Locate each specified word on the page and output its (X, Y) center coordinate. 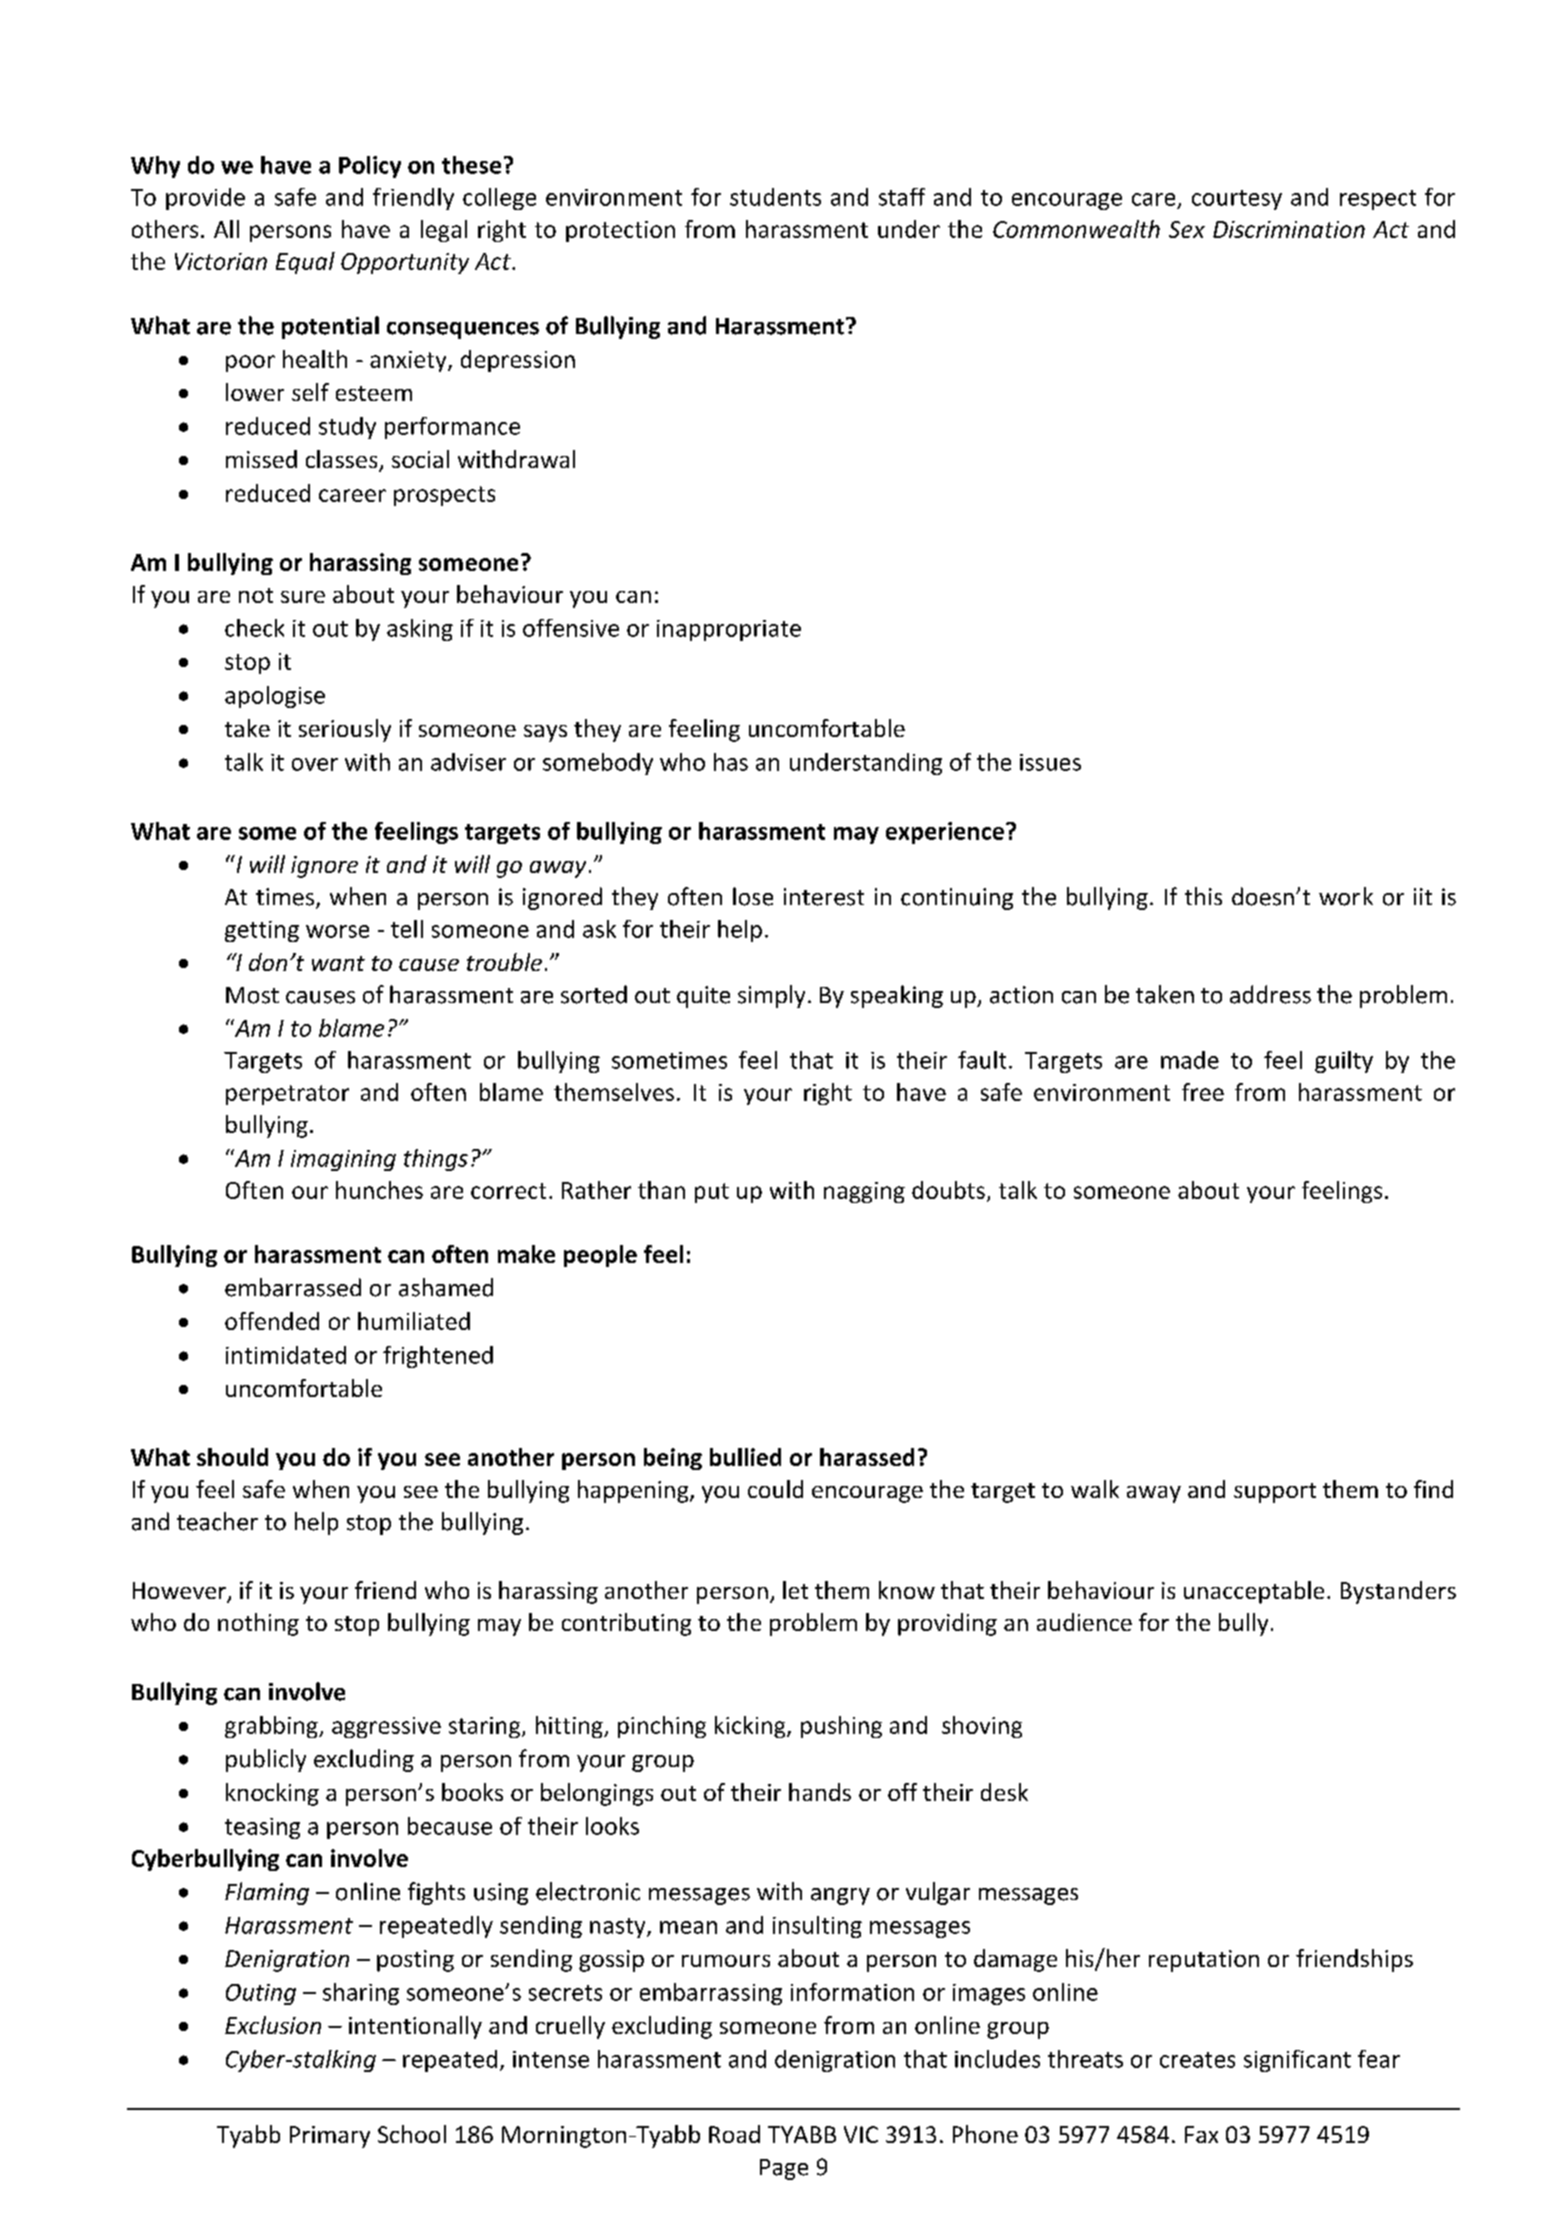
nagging (864, 1192)
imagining (343, 1160)
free (1203, 1092)
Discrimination (1289, 229)
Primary (330, 2137)
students (775, 197)
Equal (305, 263)
